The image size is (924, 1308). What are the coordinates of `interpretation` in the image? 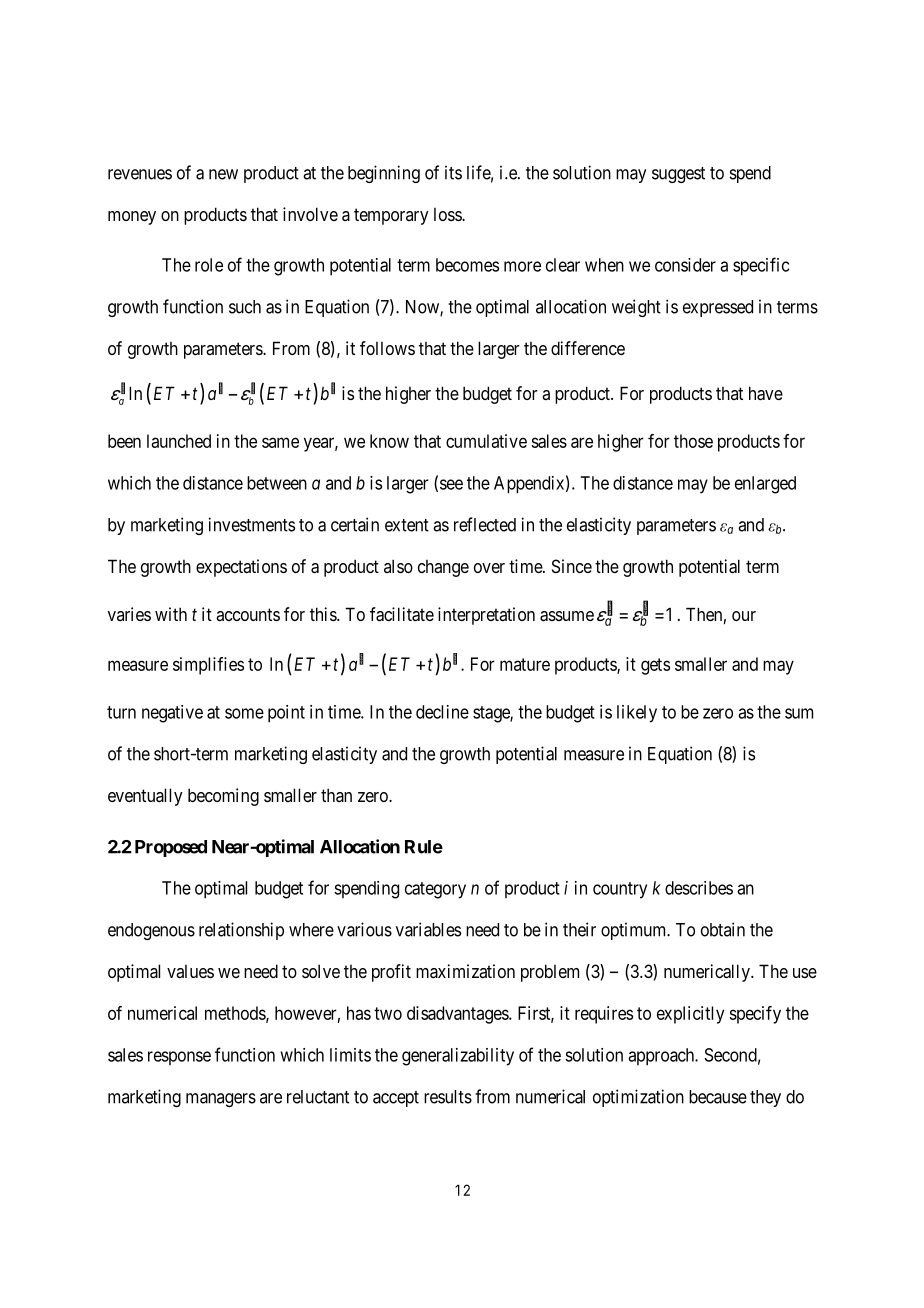 It's located at (486, 616).
